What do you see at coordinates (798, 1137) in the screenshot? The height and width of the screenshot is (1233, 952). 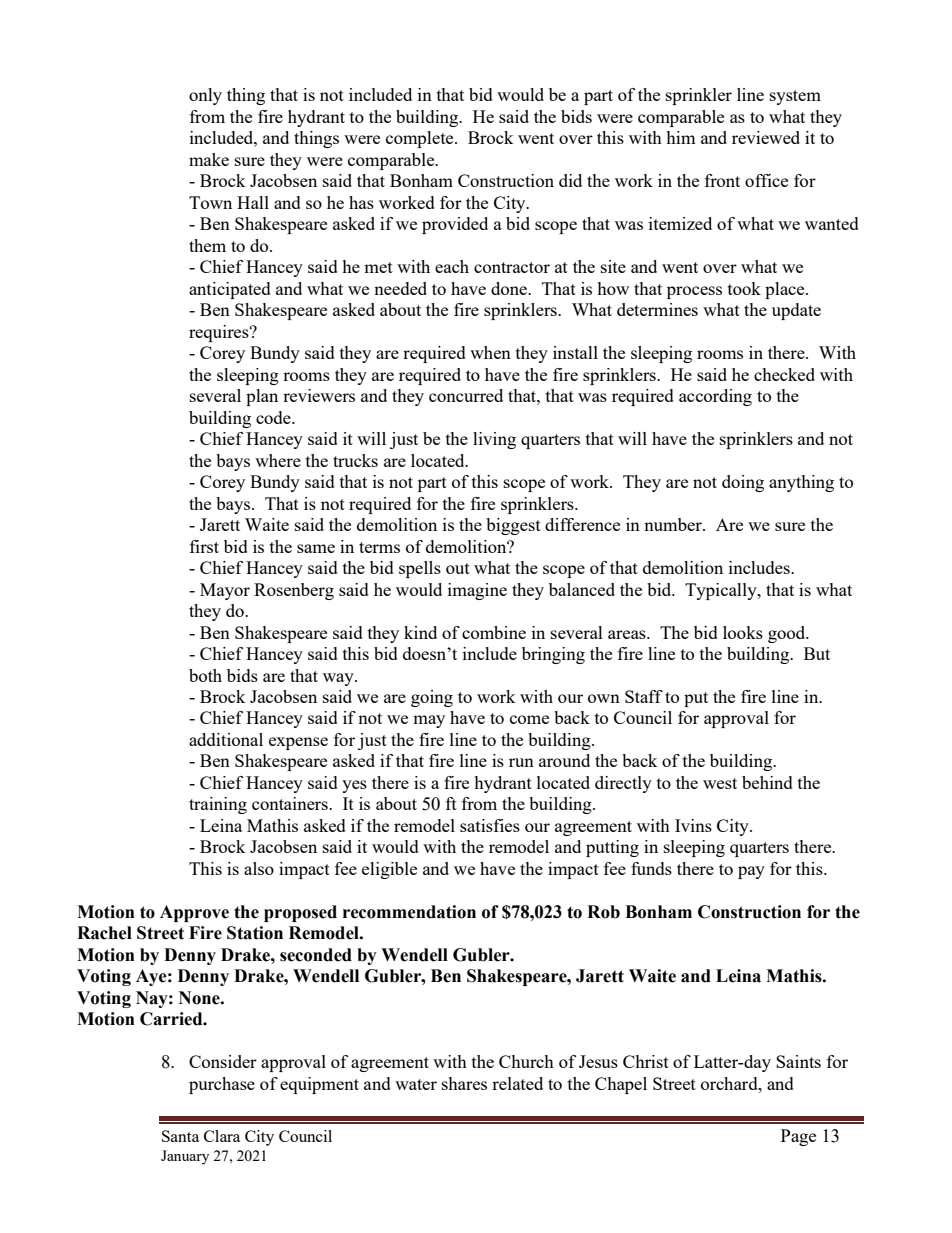 I see `Page` at bounding box center [798, 1137].
